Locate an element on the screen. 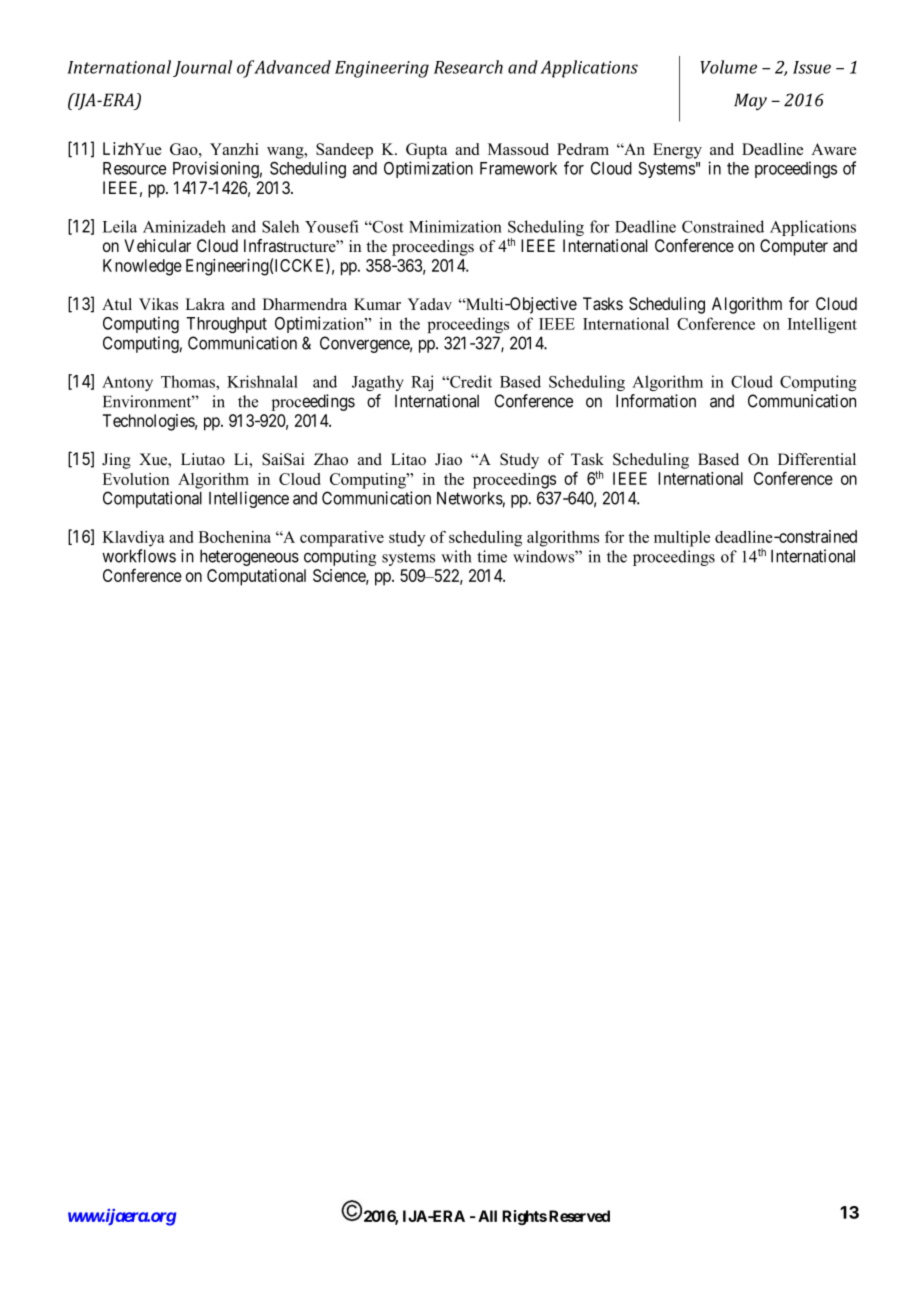  All is located at coordinates (487, 1216).
